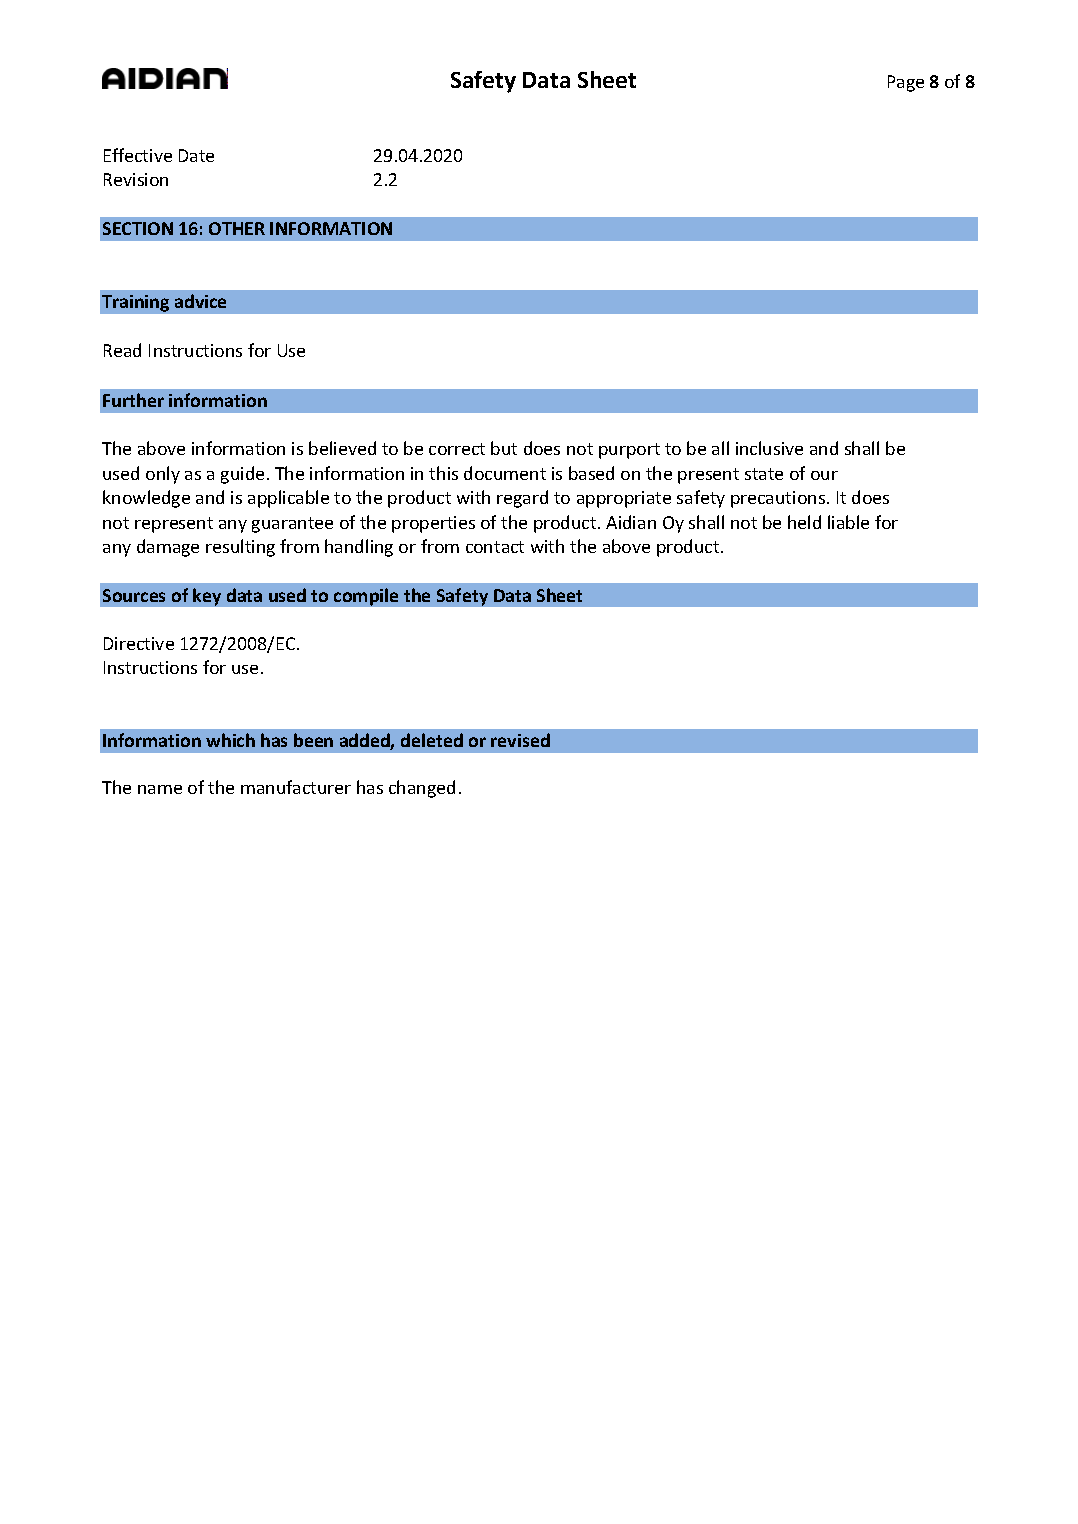 Image resolution: width=1078 pixels, height=1524 pixels. I want to click on resulting, so click(240, 548).
